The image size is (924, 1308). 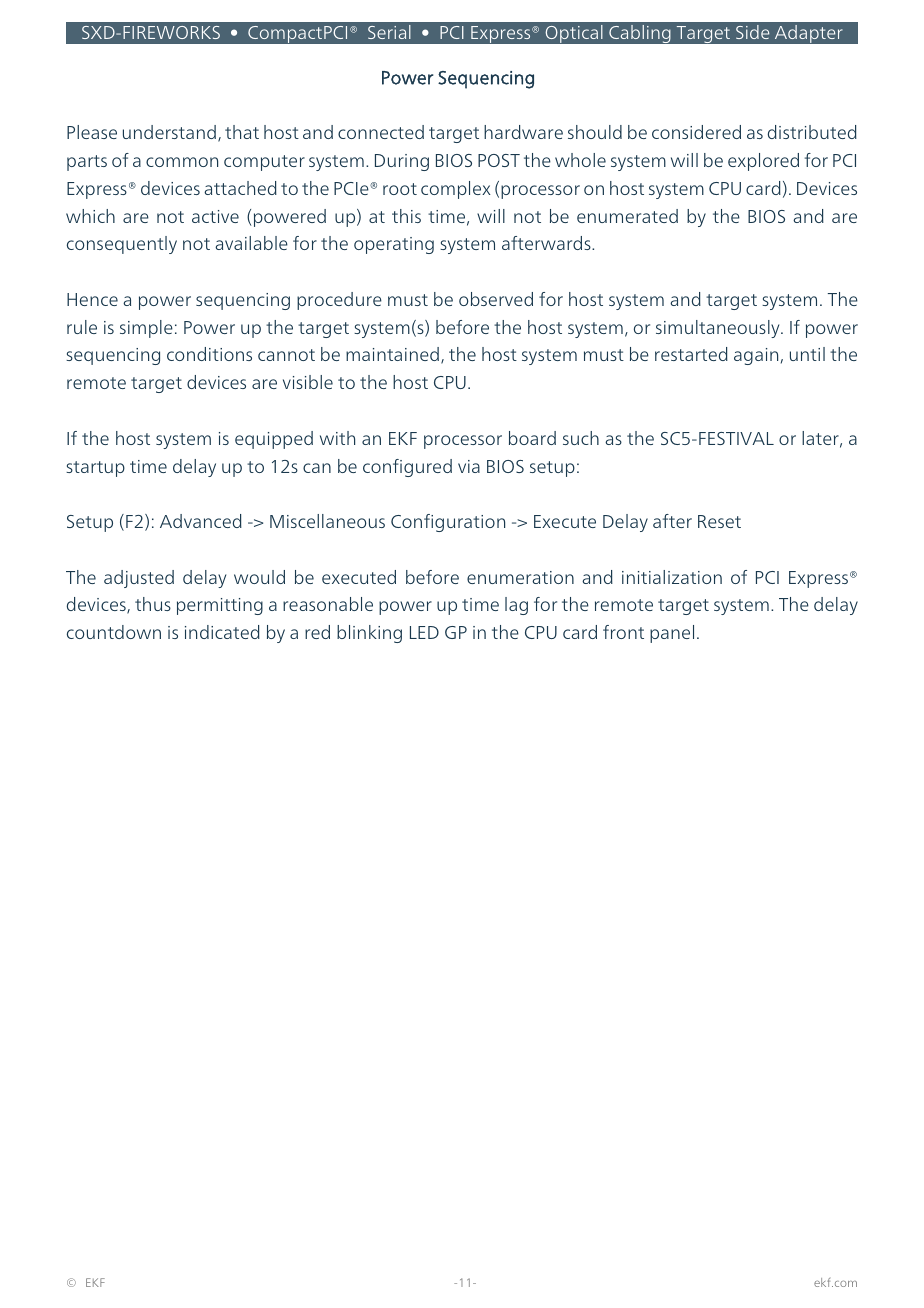 I want to click on equipped, so click(x=274, y=440).
